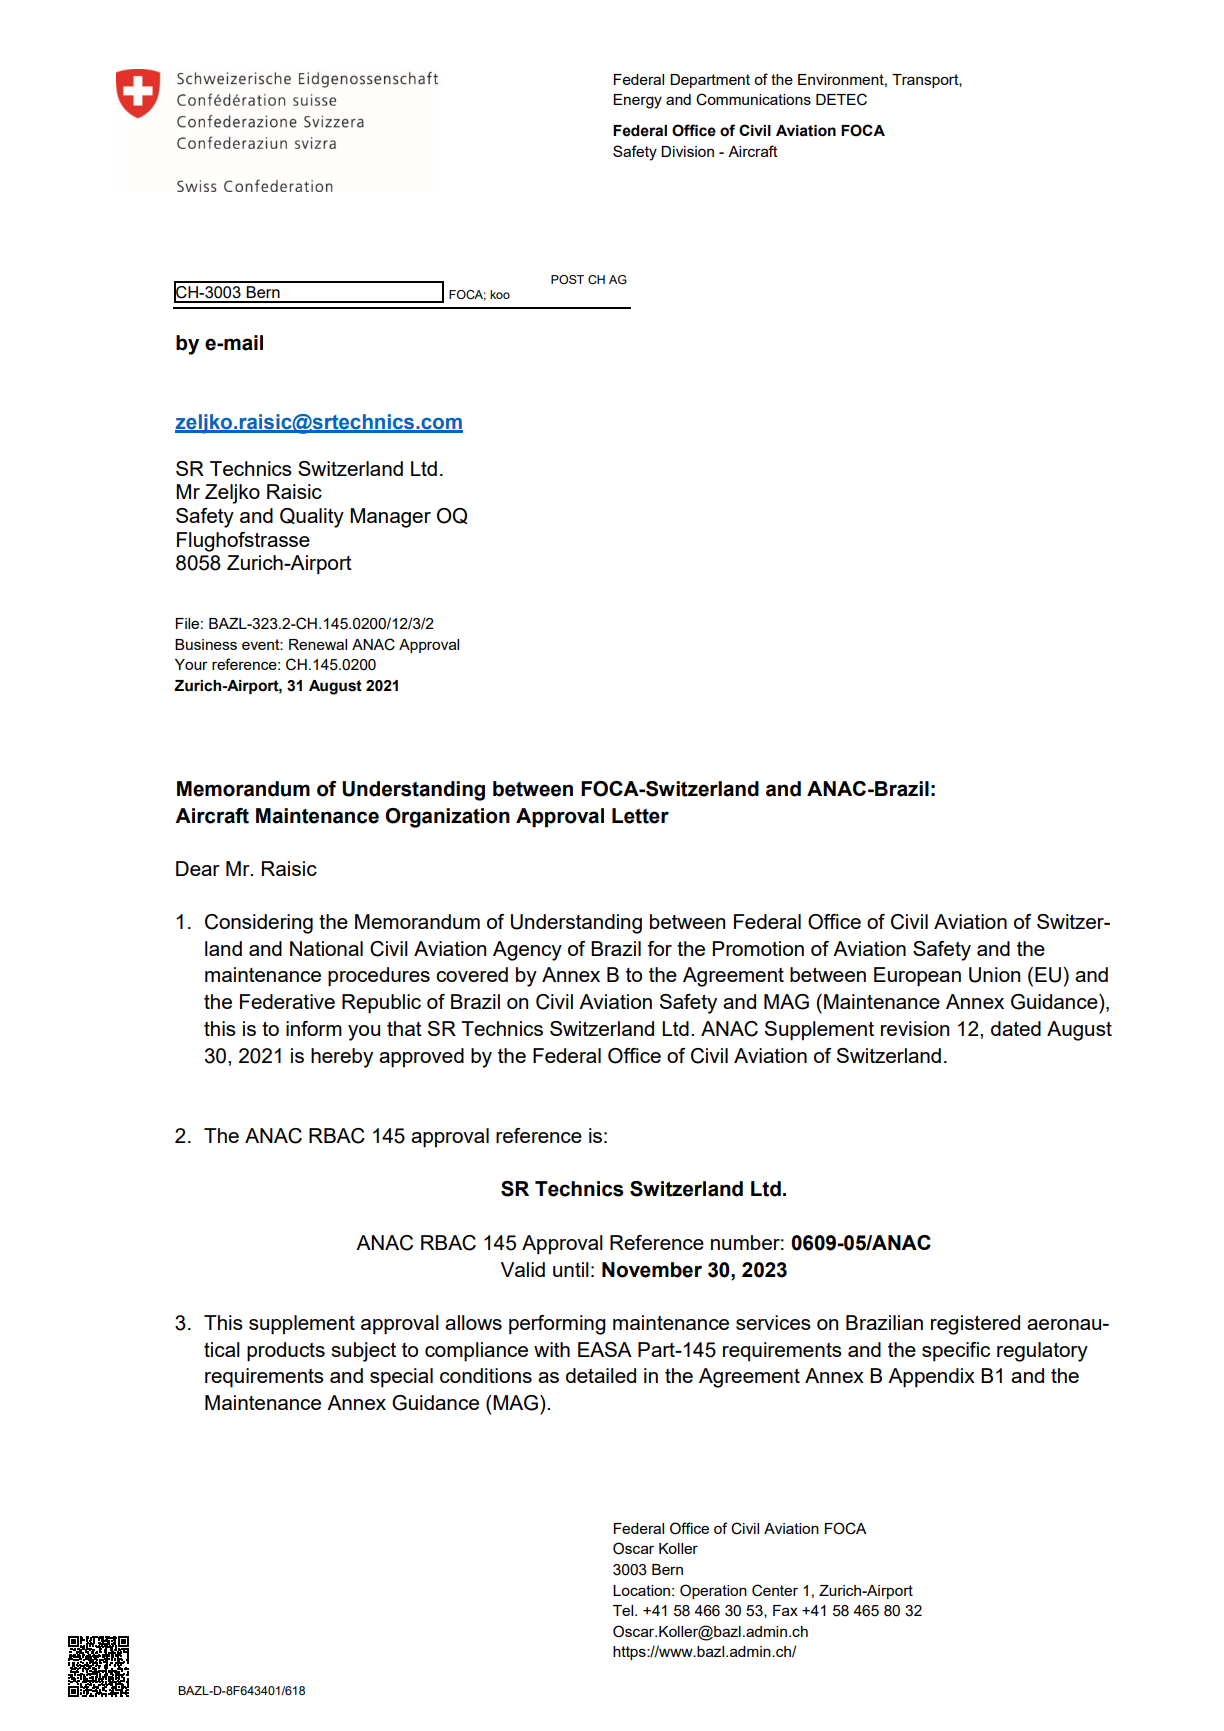 This screenshot has width=1224, height=1731. I want to click on Communications, so click(753, 99).
